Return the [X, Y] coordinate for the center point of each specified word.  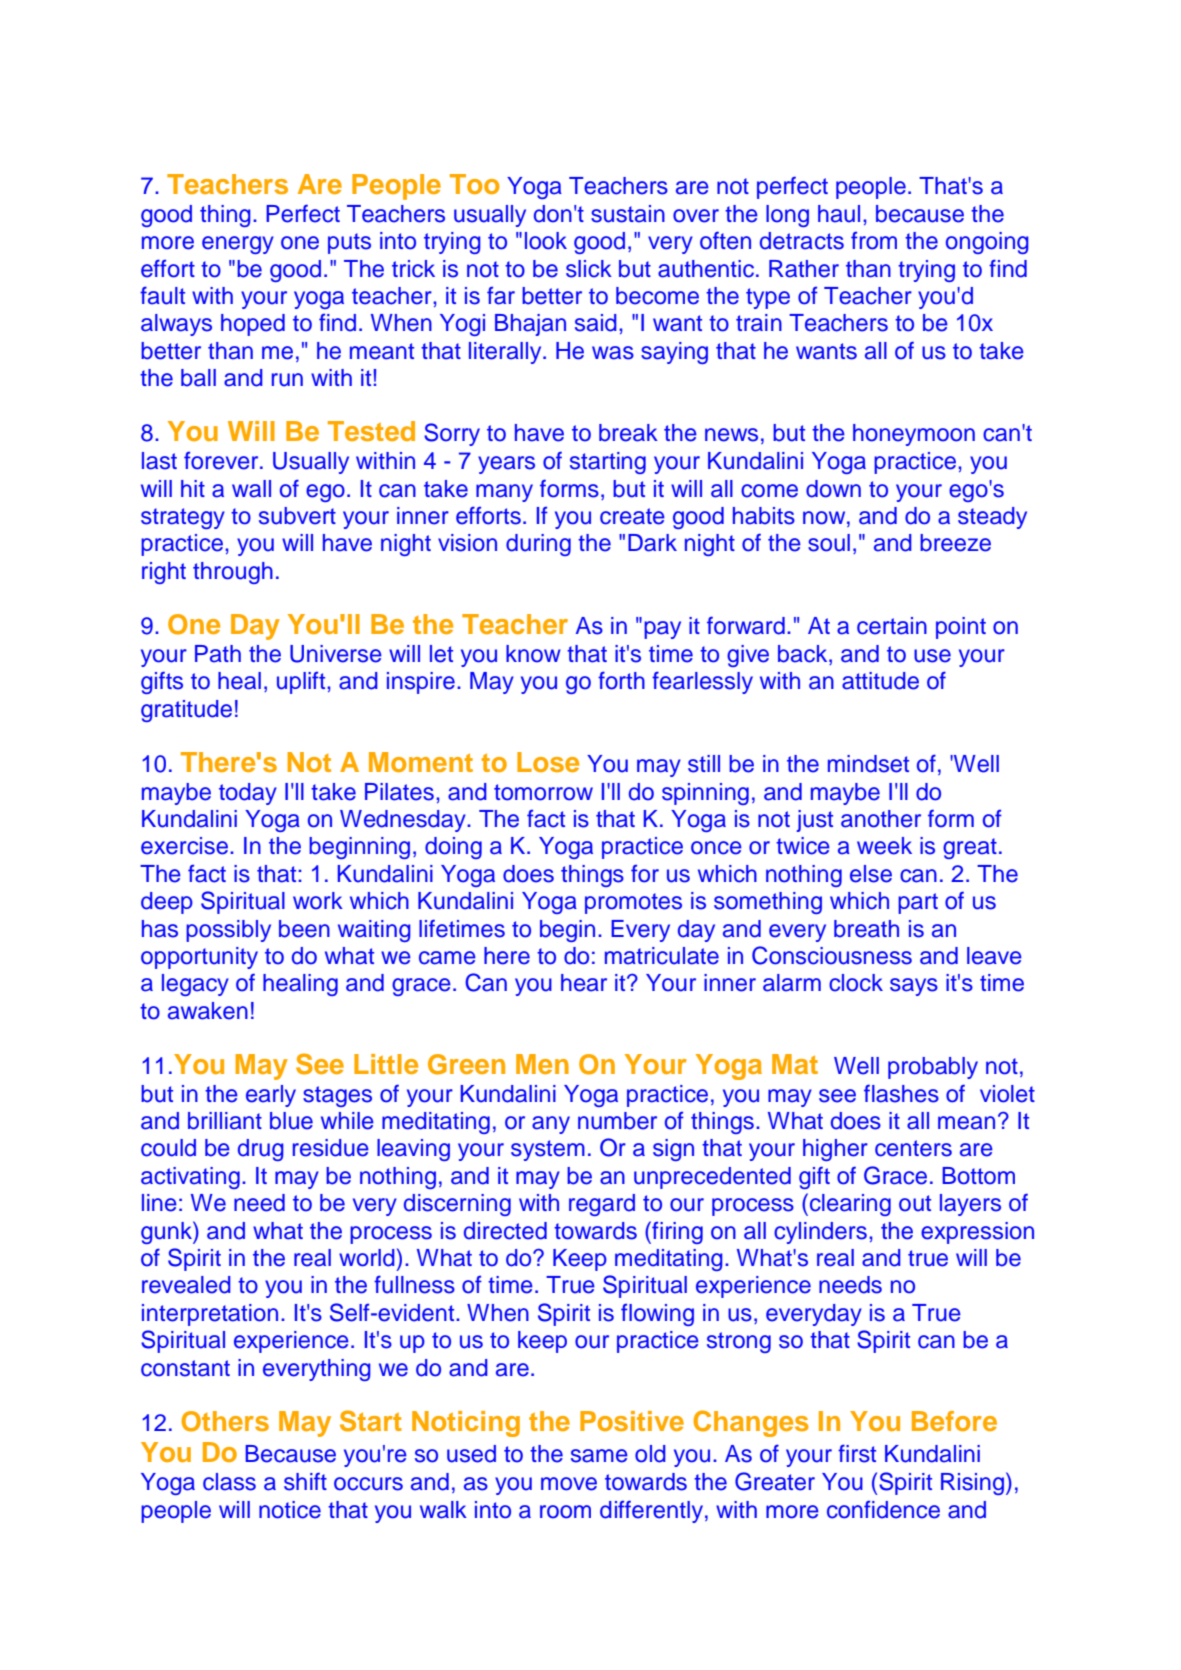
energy [238, 245]
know [533, 654]
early [271, 1096]
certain [892, 626]
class [229, 1482]
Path [218, 654]
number [617, 1121]
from [874, 241]
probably [933, 1068]
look [546, 241]
